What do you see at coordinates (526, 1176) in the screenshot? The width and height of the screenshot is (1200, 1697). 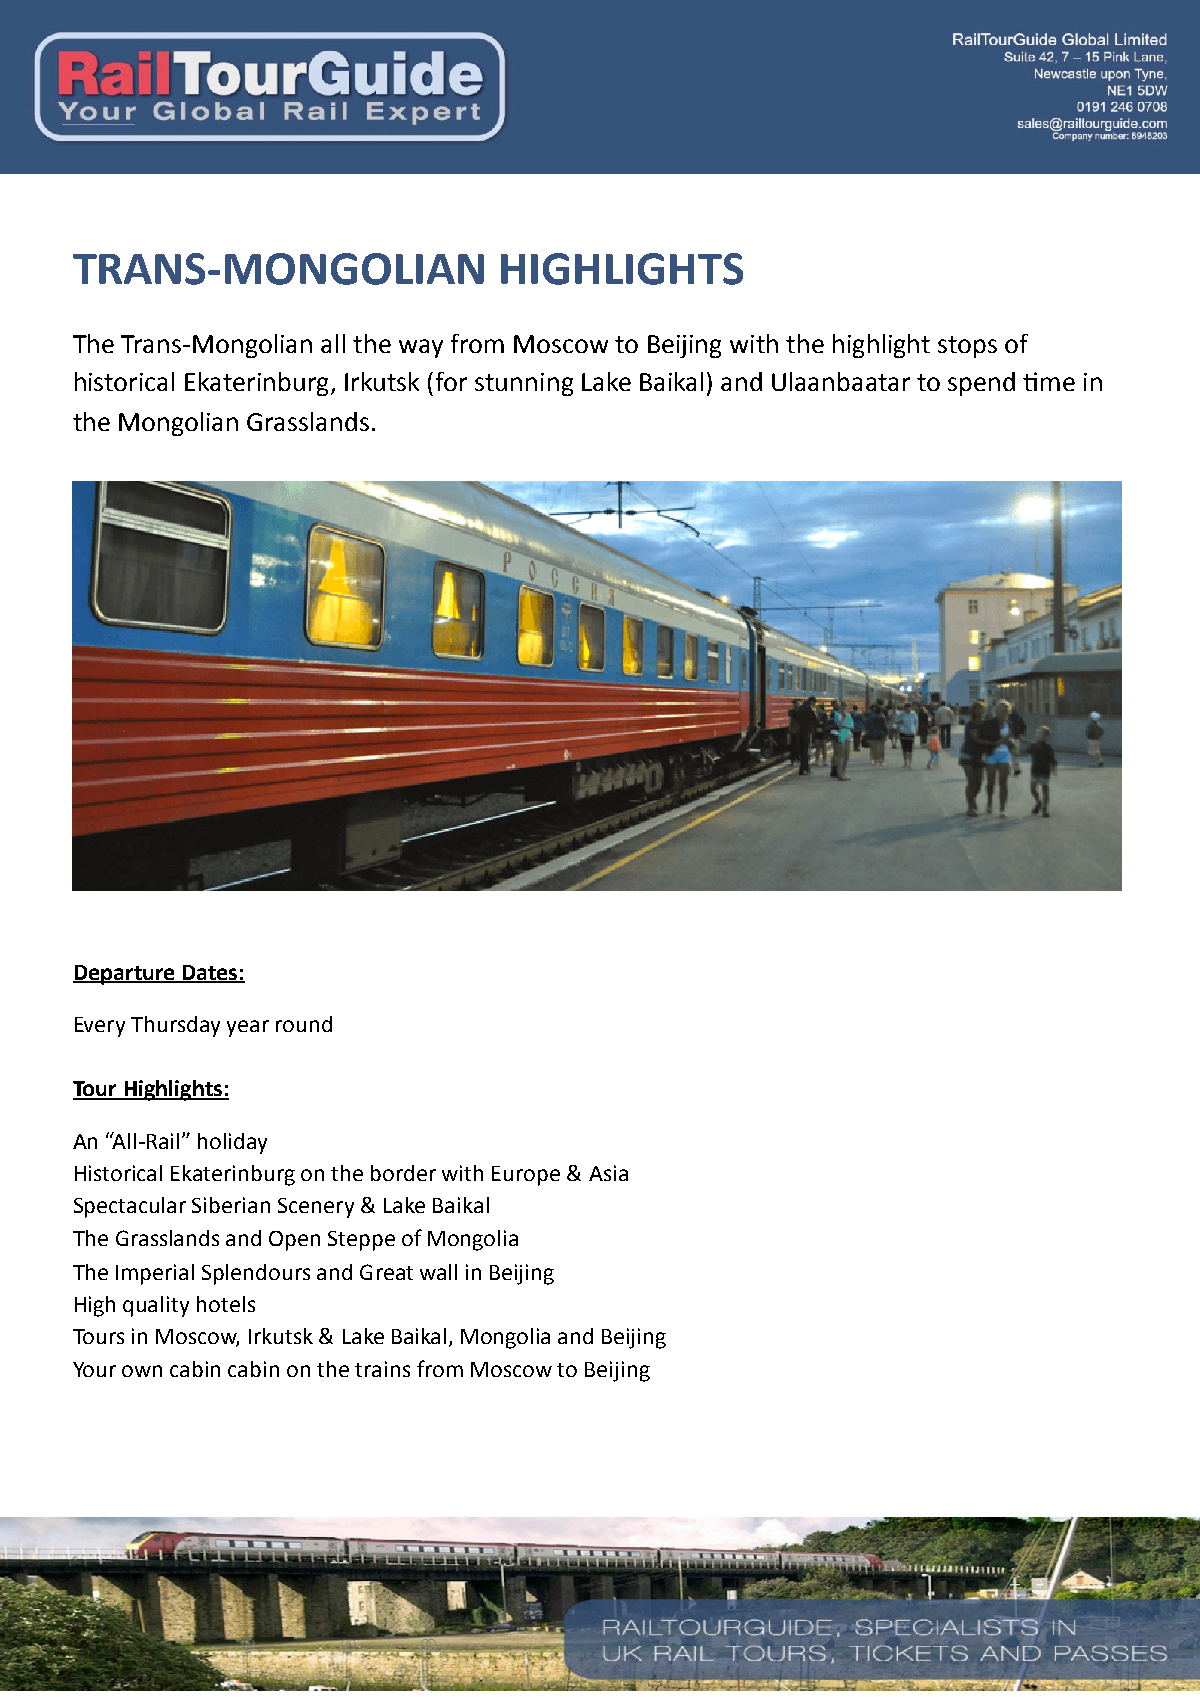 I see `Europe` at bounding box center [526, 1176].
